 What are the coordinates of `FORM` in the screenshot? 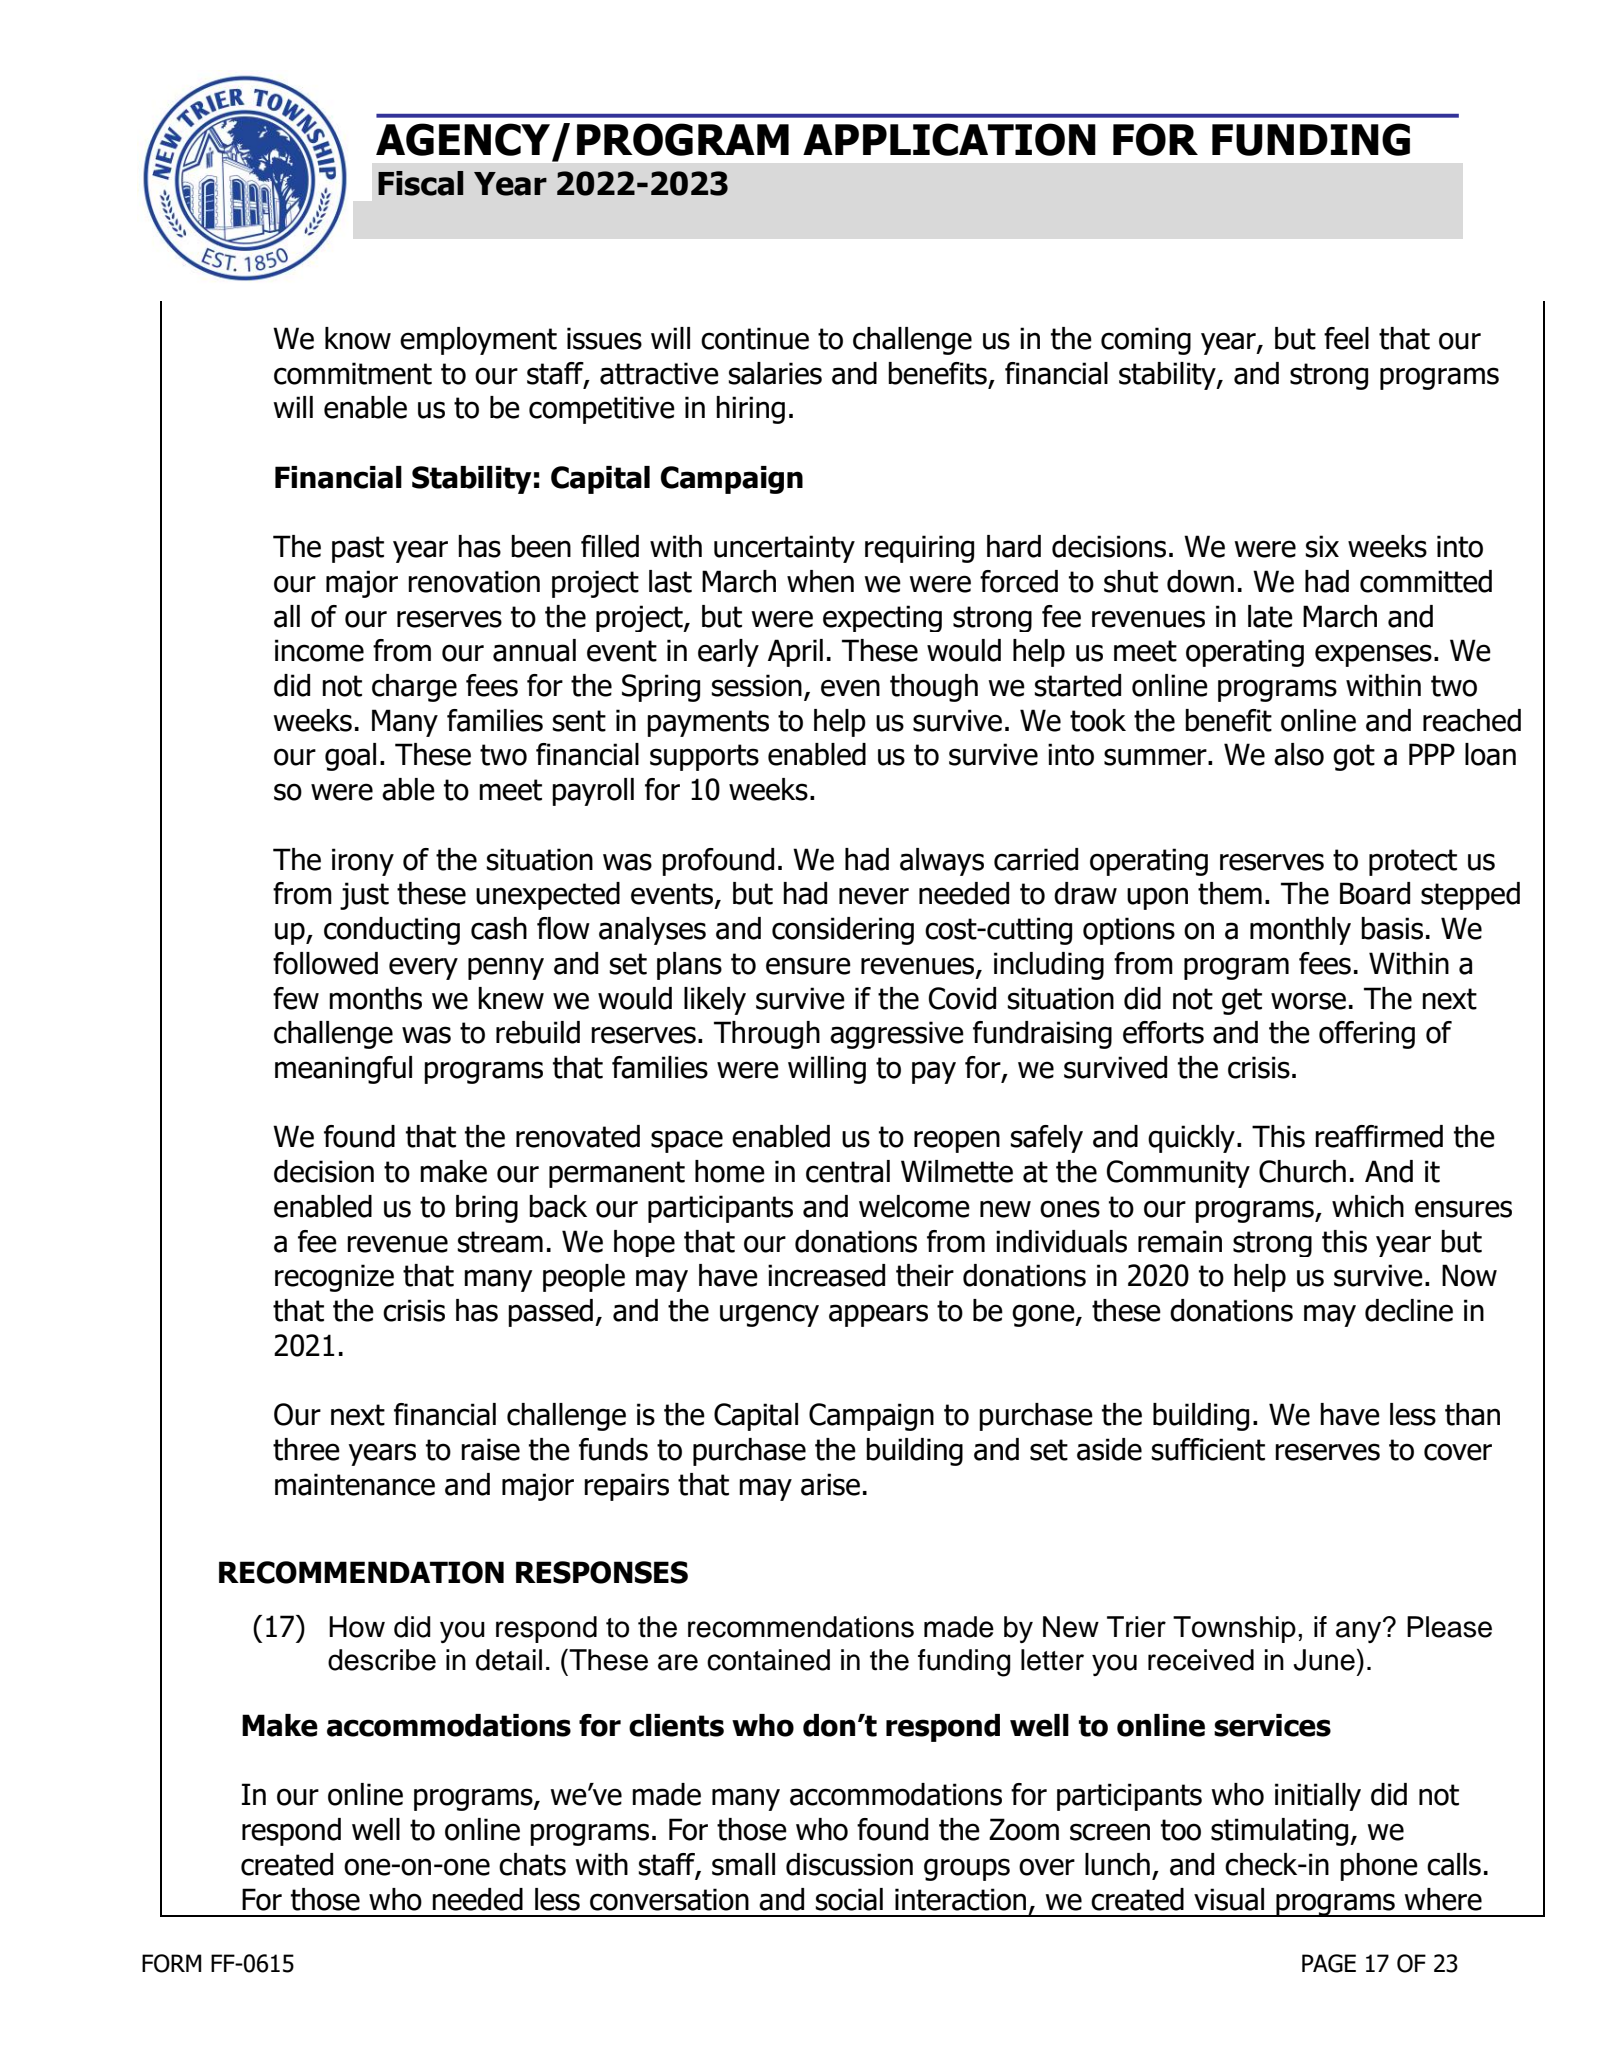 It's located at (171, 1963).
